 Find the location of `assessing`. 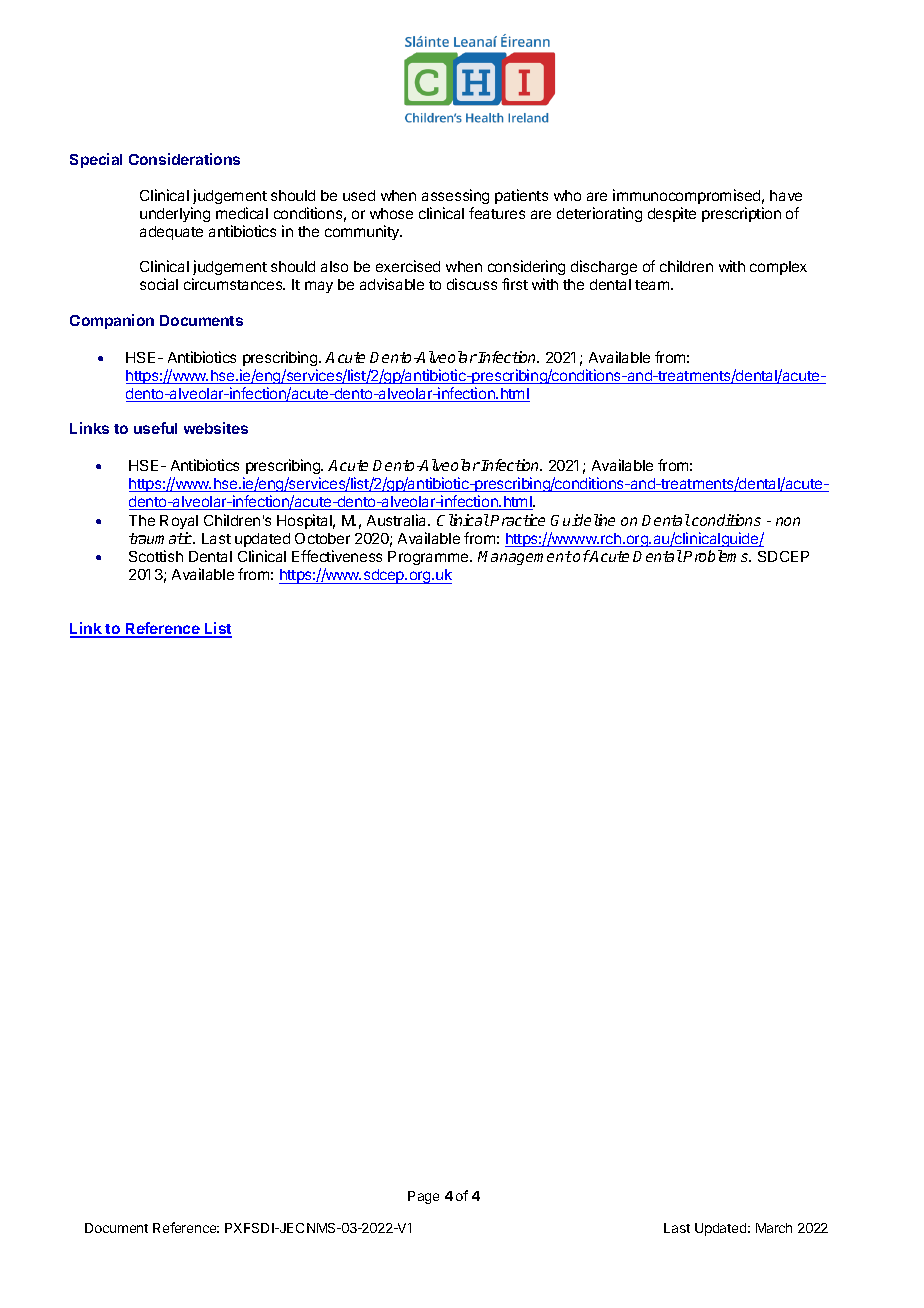

assessing is located at coordinates (455, 196).
